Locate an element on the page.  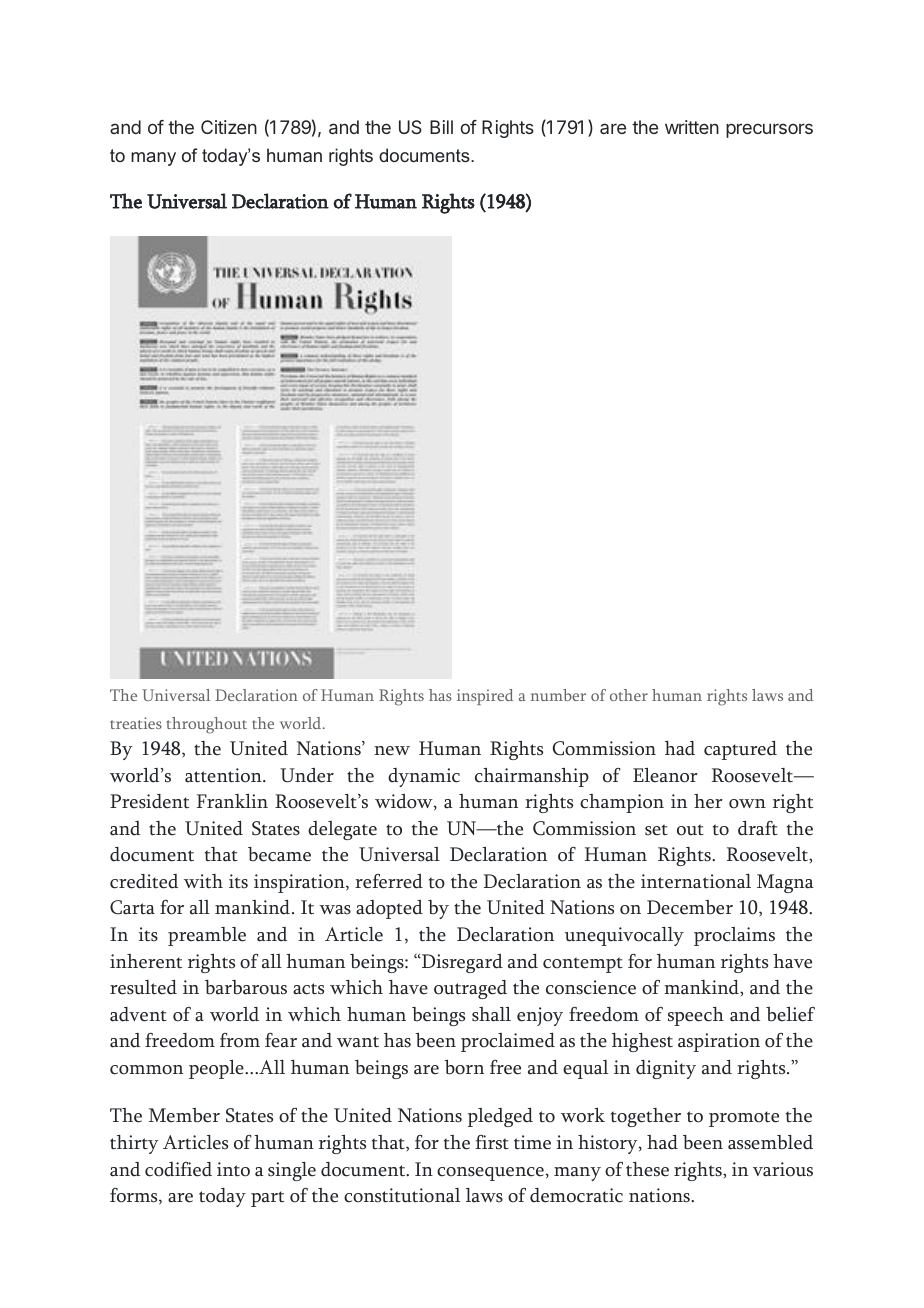
these is located at coordinates (647, 1169).
